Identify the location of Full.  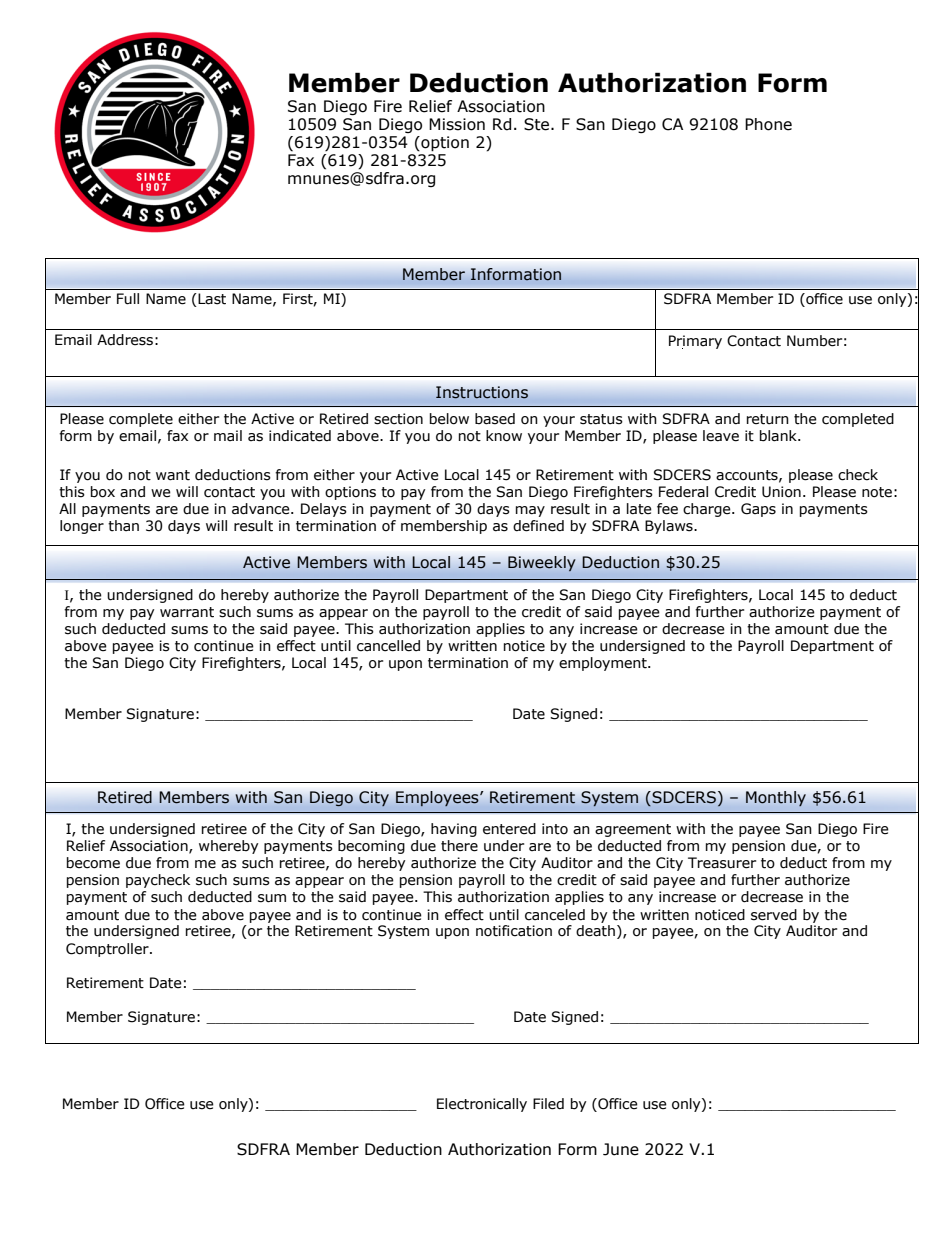
(128, 299).
